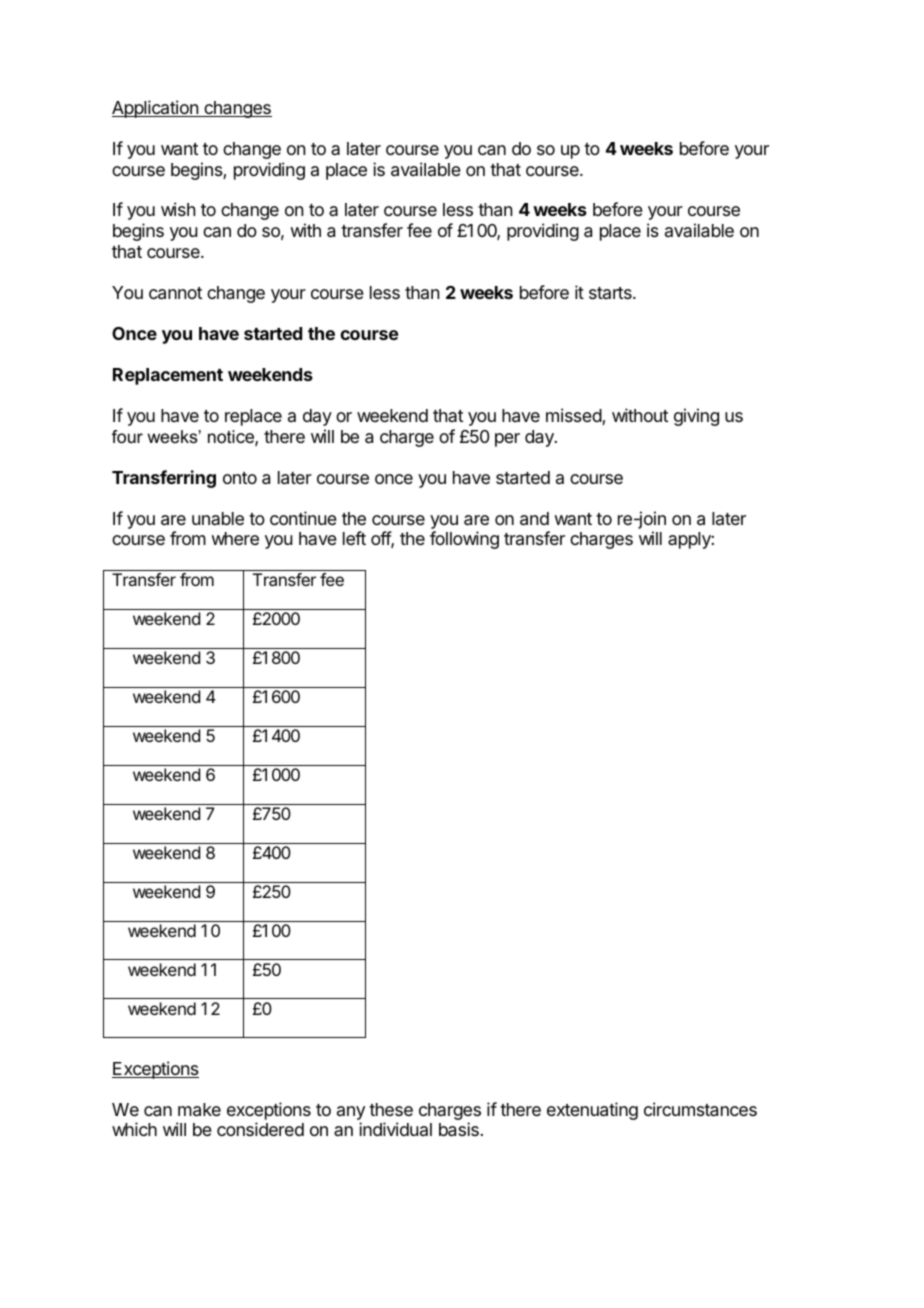 The width and height of the image is (924, 1308). Describe the element at coordinates (592, 1111) in the image. I see `extenuating` at that location.
